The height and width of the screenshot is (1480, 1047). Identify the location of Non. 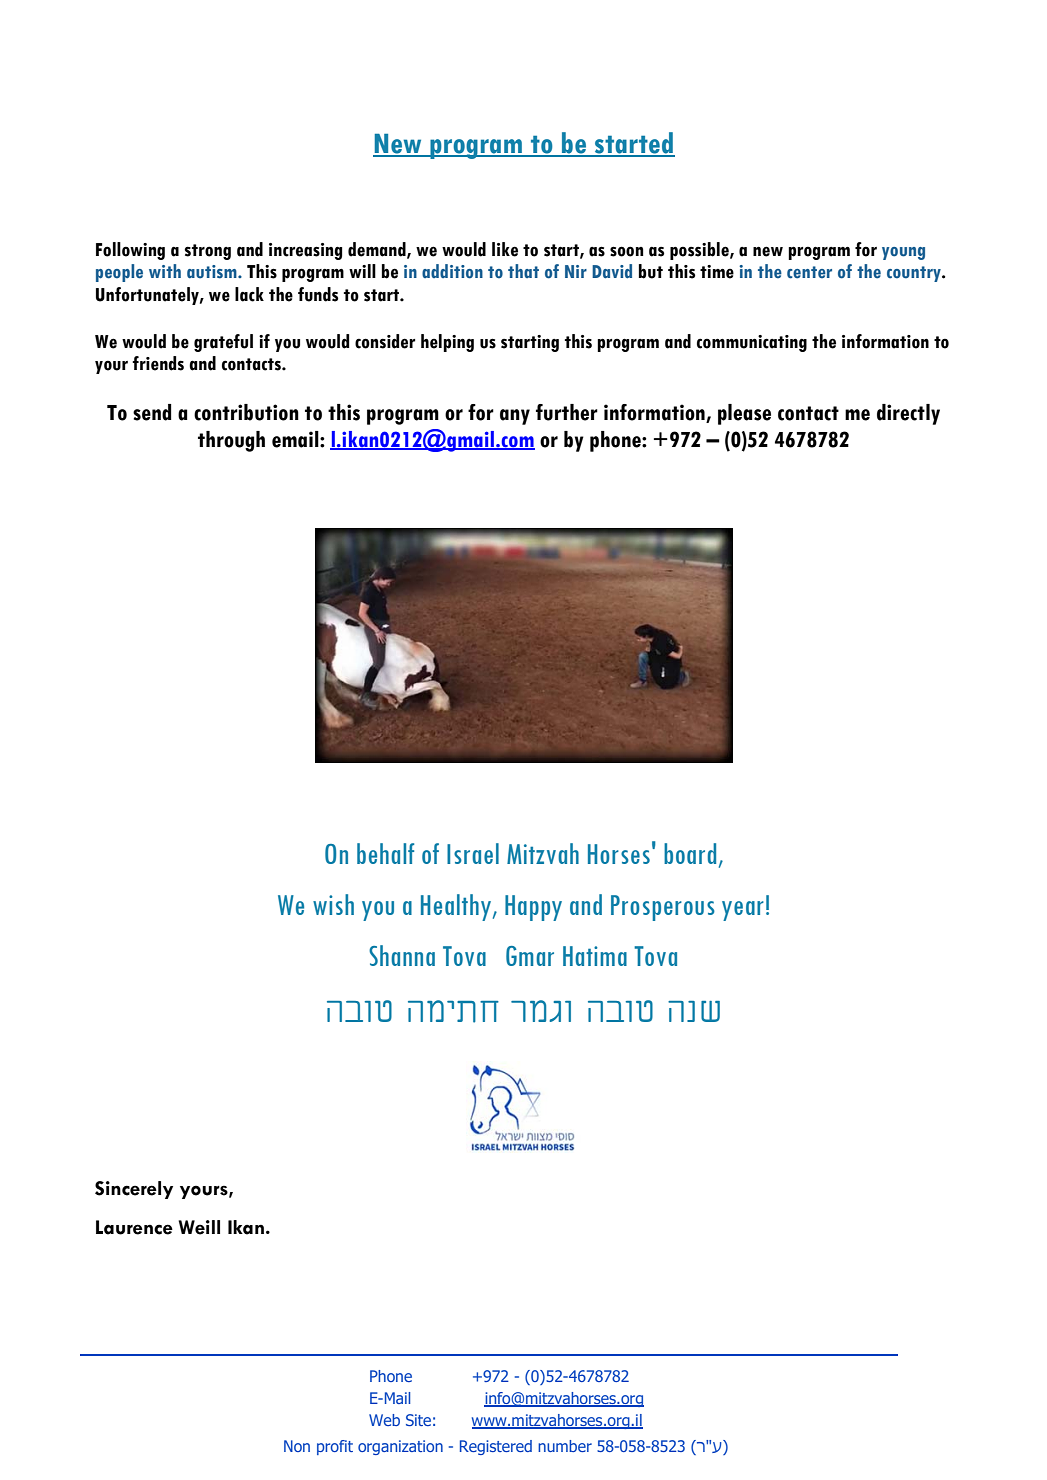
(297, 1446).
